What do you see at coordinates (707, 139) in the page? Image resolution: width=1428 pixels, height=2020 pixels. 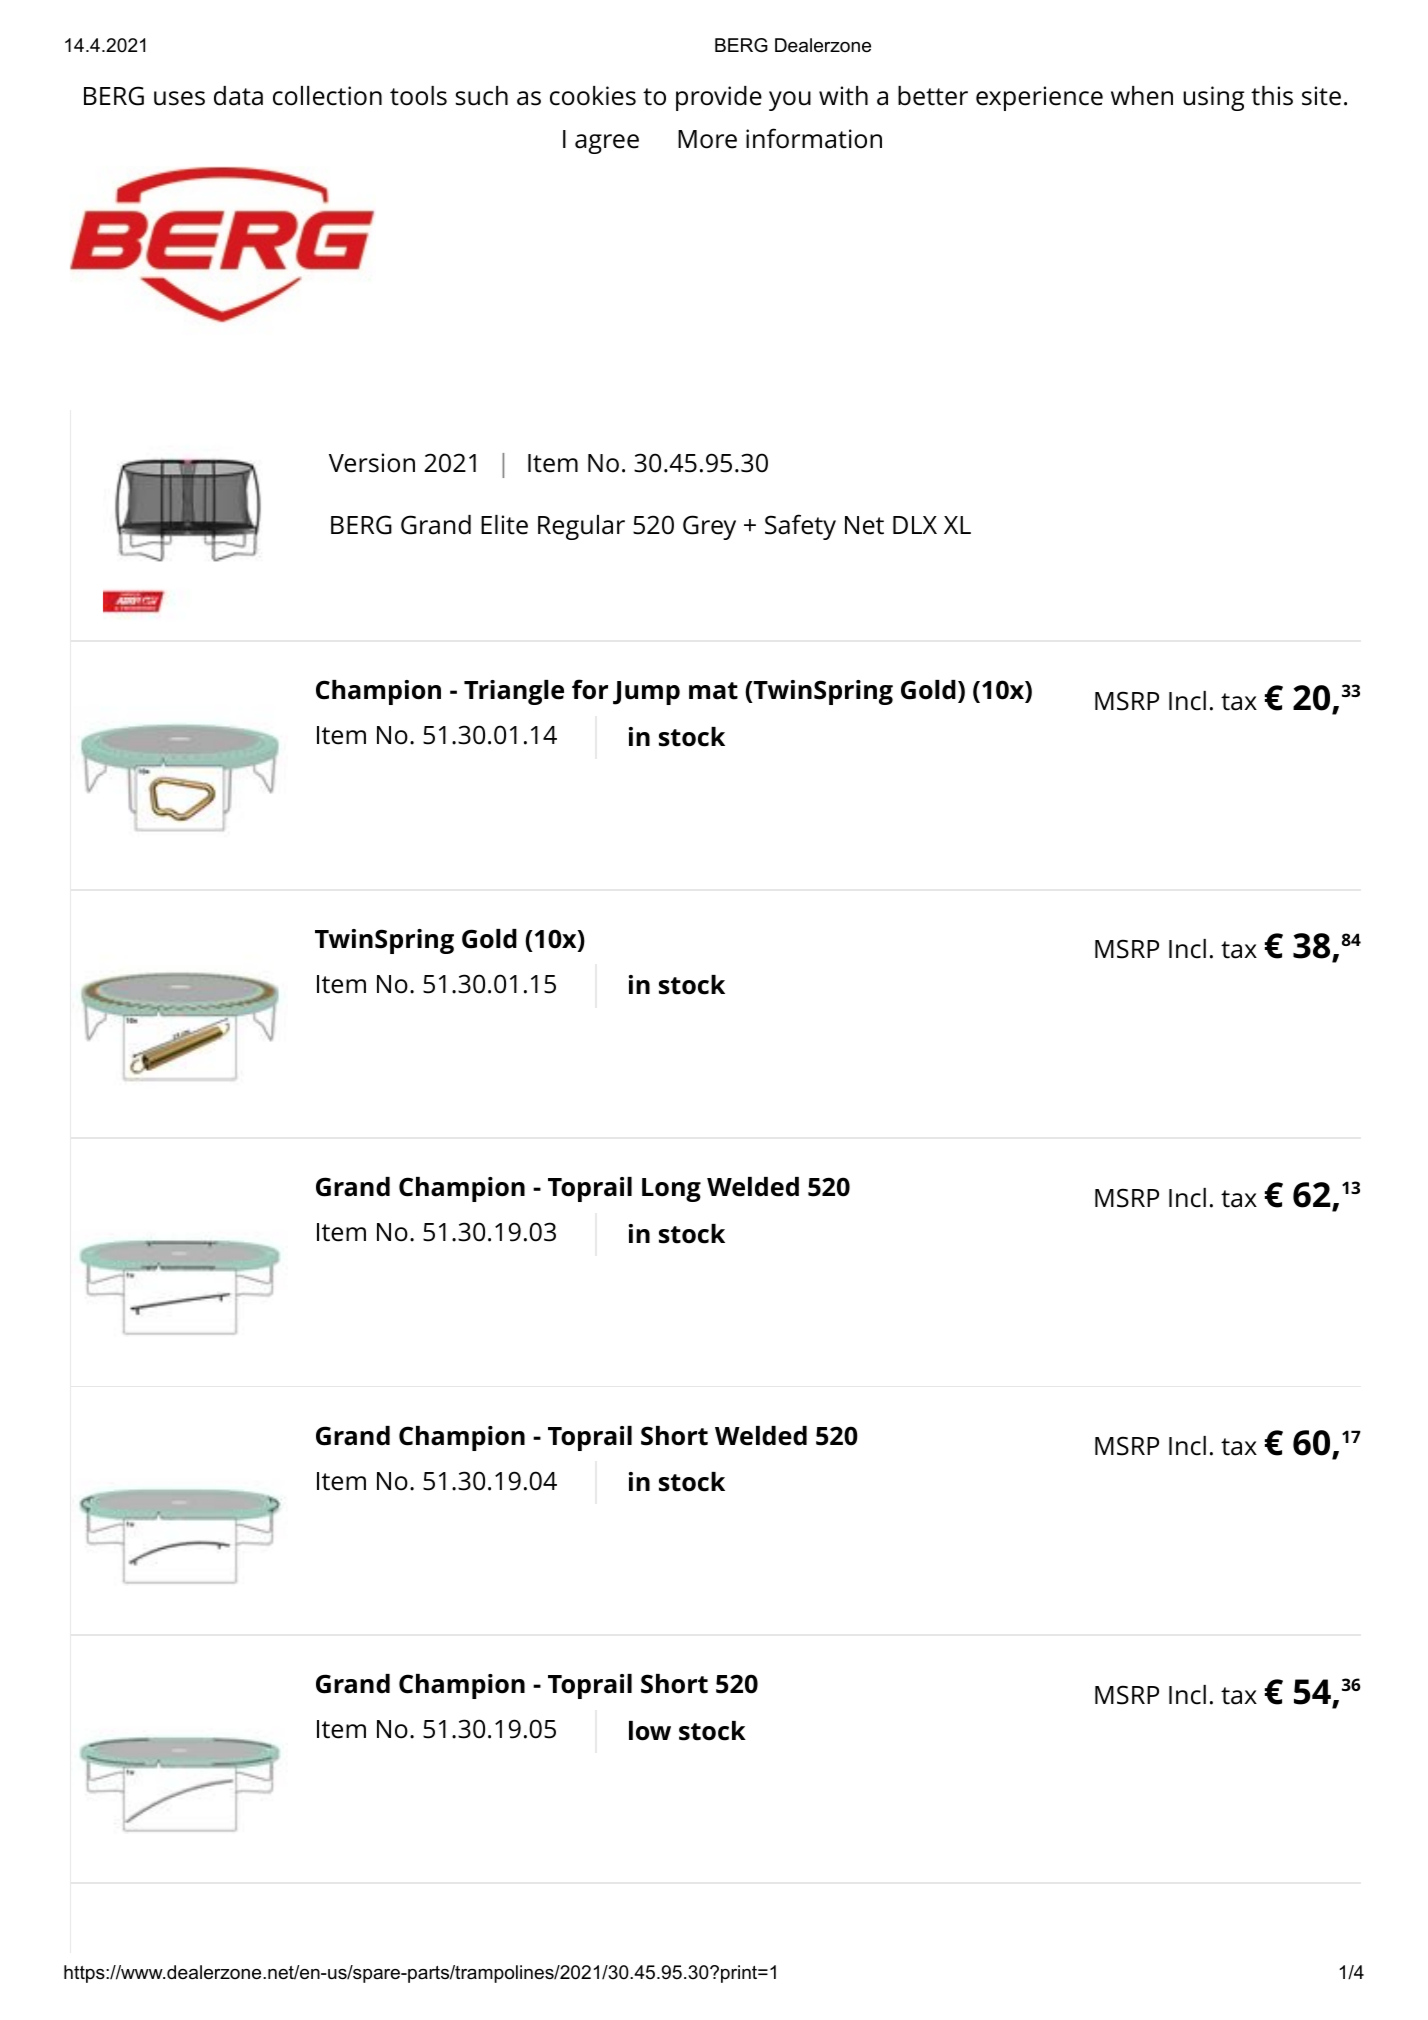 I see `More` at bounding box center [707, 139].
